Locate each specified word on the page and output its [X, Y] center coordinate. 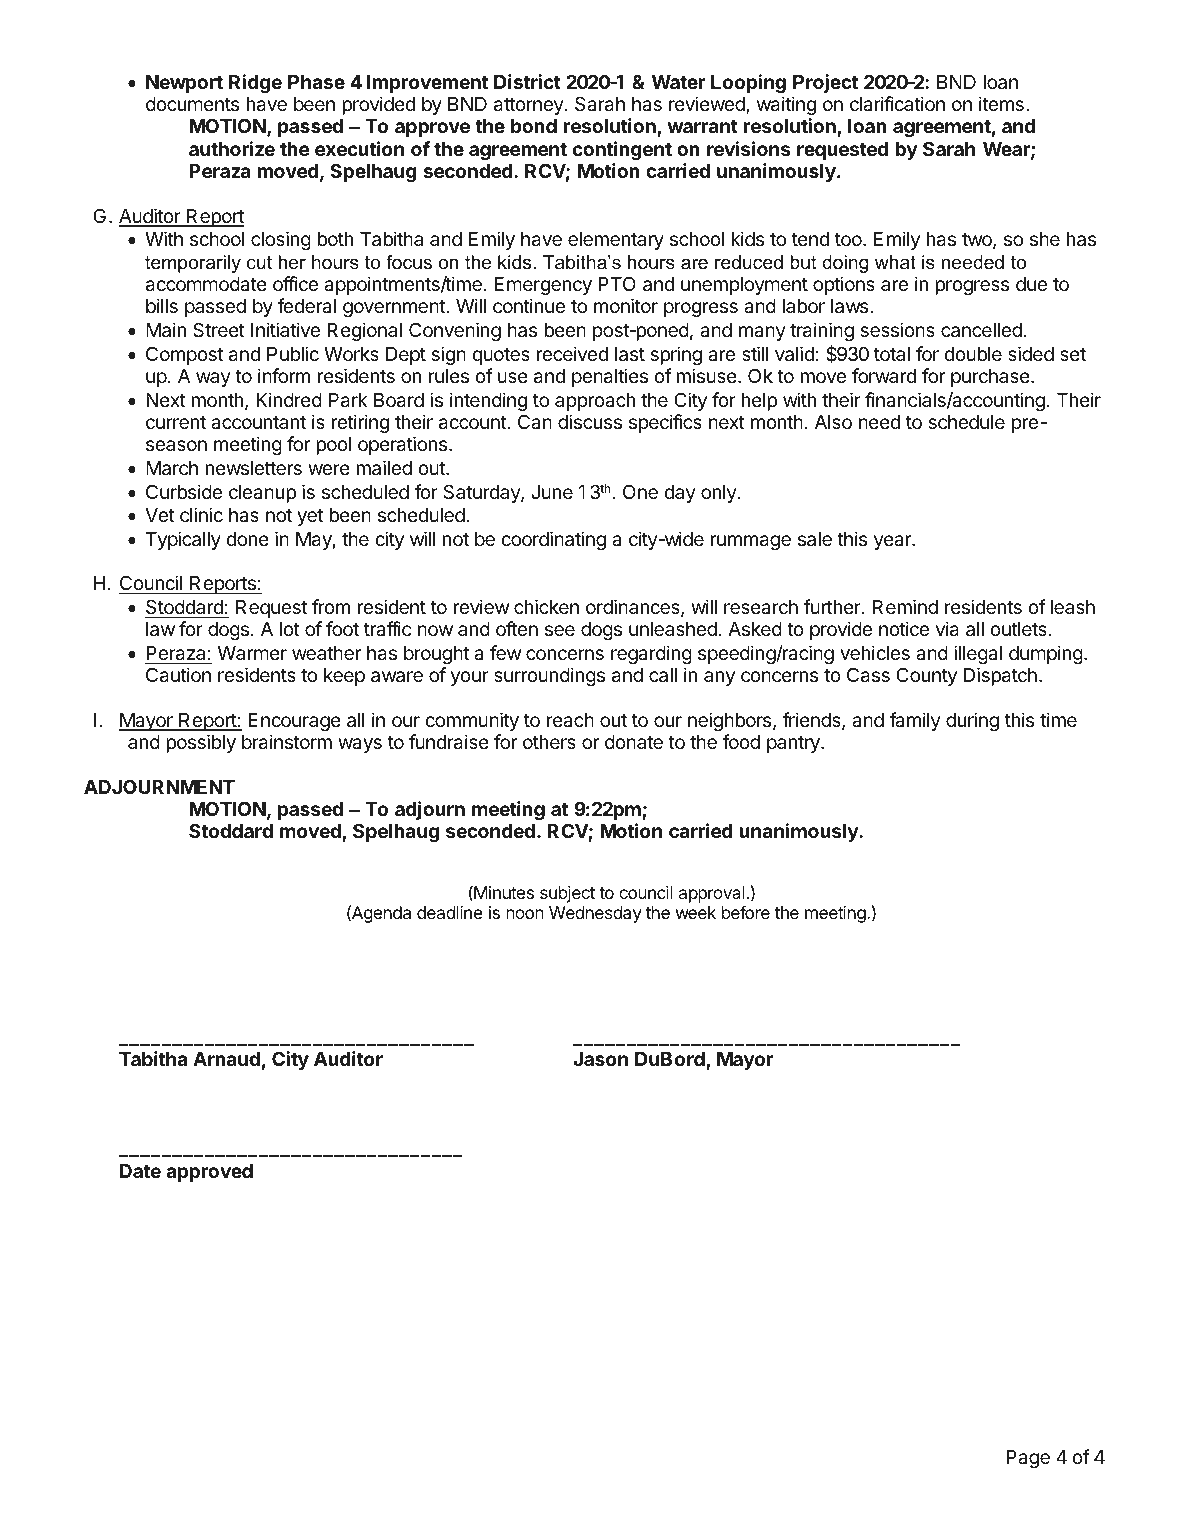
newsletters [253, 468]
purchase [990, 378]
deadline [450, 912]
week [696, 912]
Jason [600, 1059]
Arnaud [226, 1059]
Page [1028, 1459]
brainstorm [287, 742]
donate [634, 742]
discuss [590, 421]
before [746, 912]
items [1001, 103]
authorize [232, 148]
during [972, 721]
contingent [622, 150]
